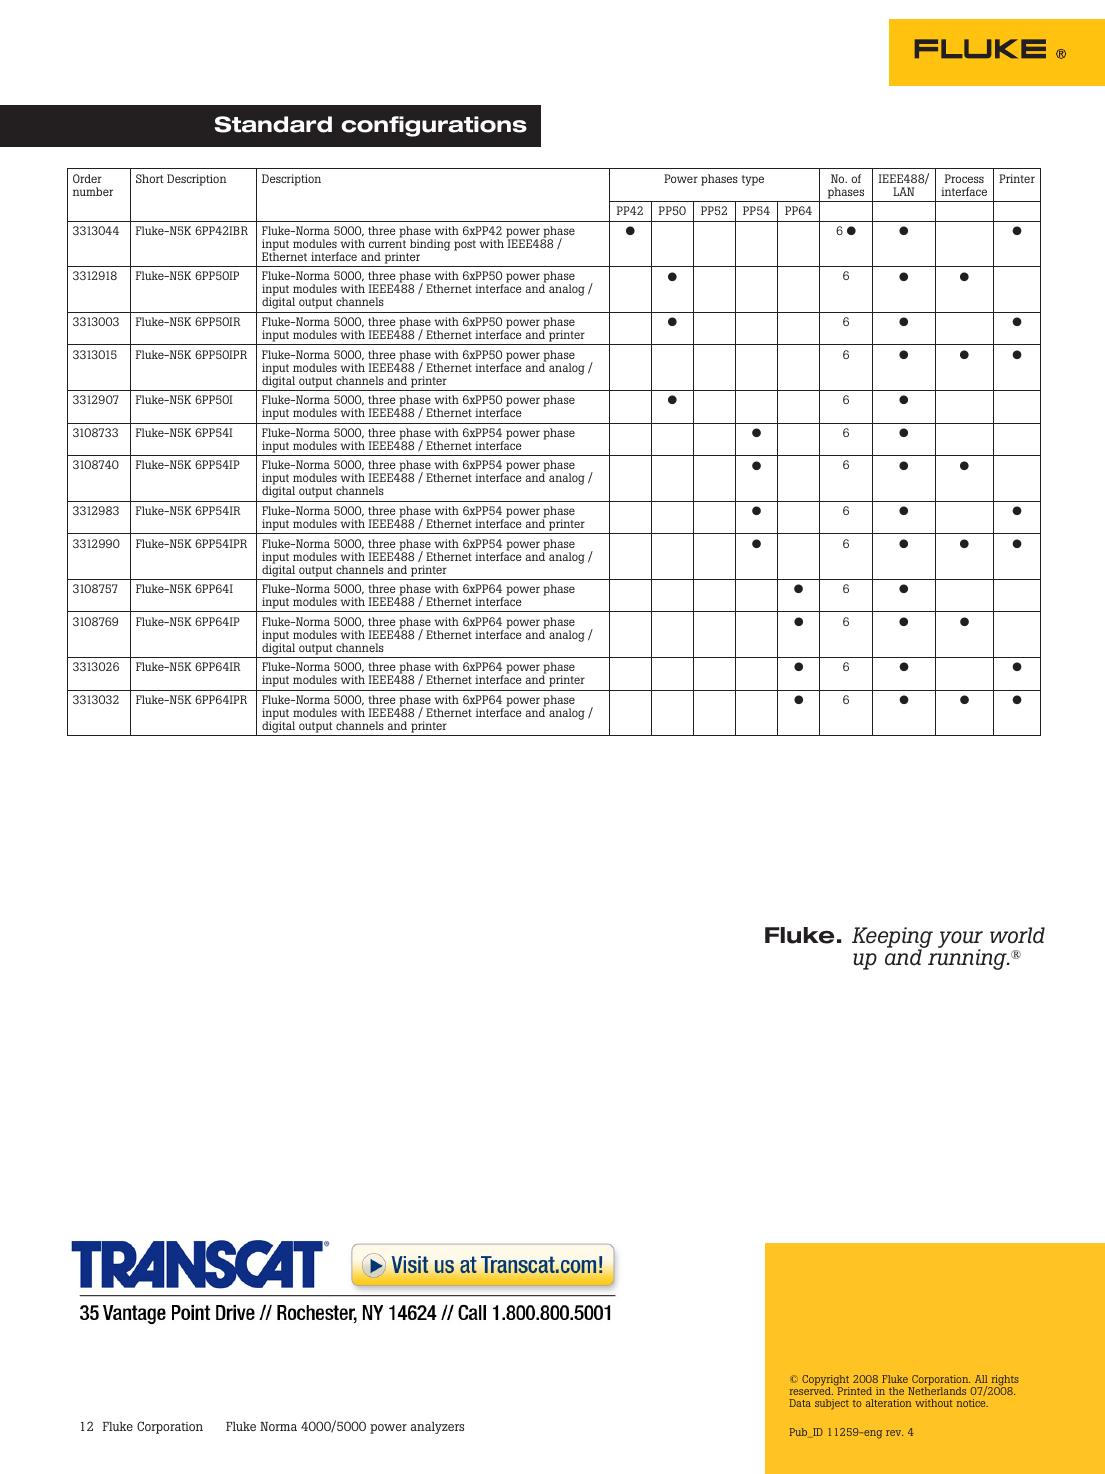 This image has height=1474, width=1105. What do you see at coordinates (800, 1403) in the image?
I see `Data` at bounding box center [800, 1403].
